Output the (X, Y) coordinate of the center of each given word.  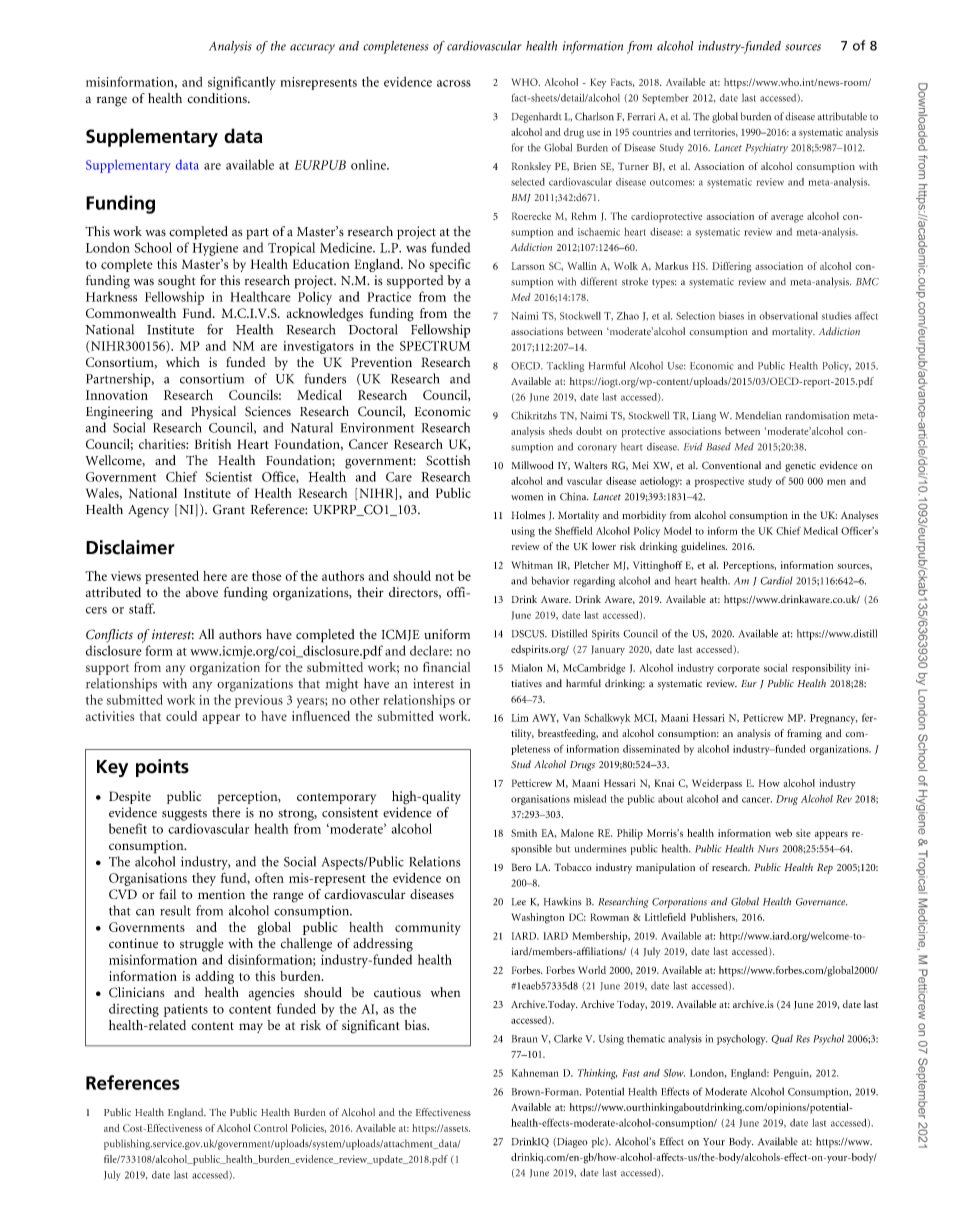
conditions (218, 98)
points (162, 768)
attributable (842, 116)
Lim (520, 718)
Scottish (448, 460)
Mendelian (759, 415)
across (454, 83)
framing (804, 734)
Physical (213, 412)
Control (271, 1128)
